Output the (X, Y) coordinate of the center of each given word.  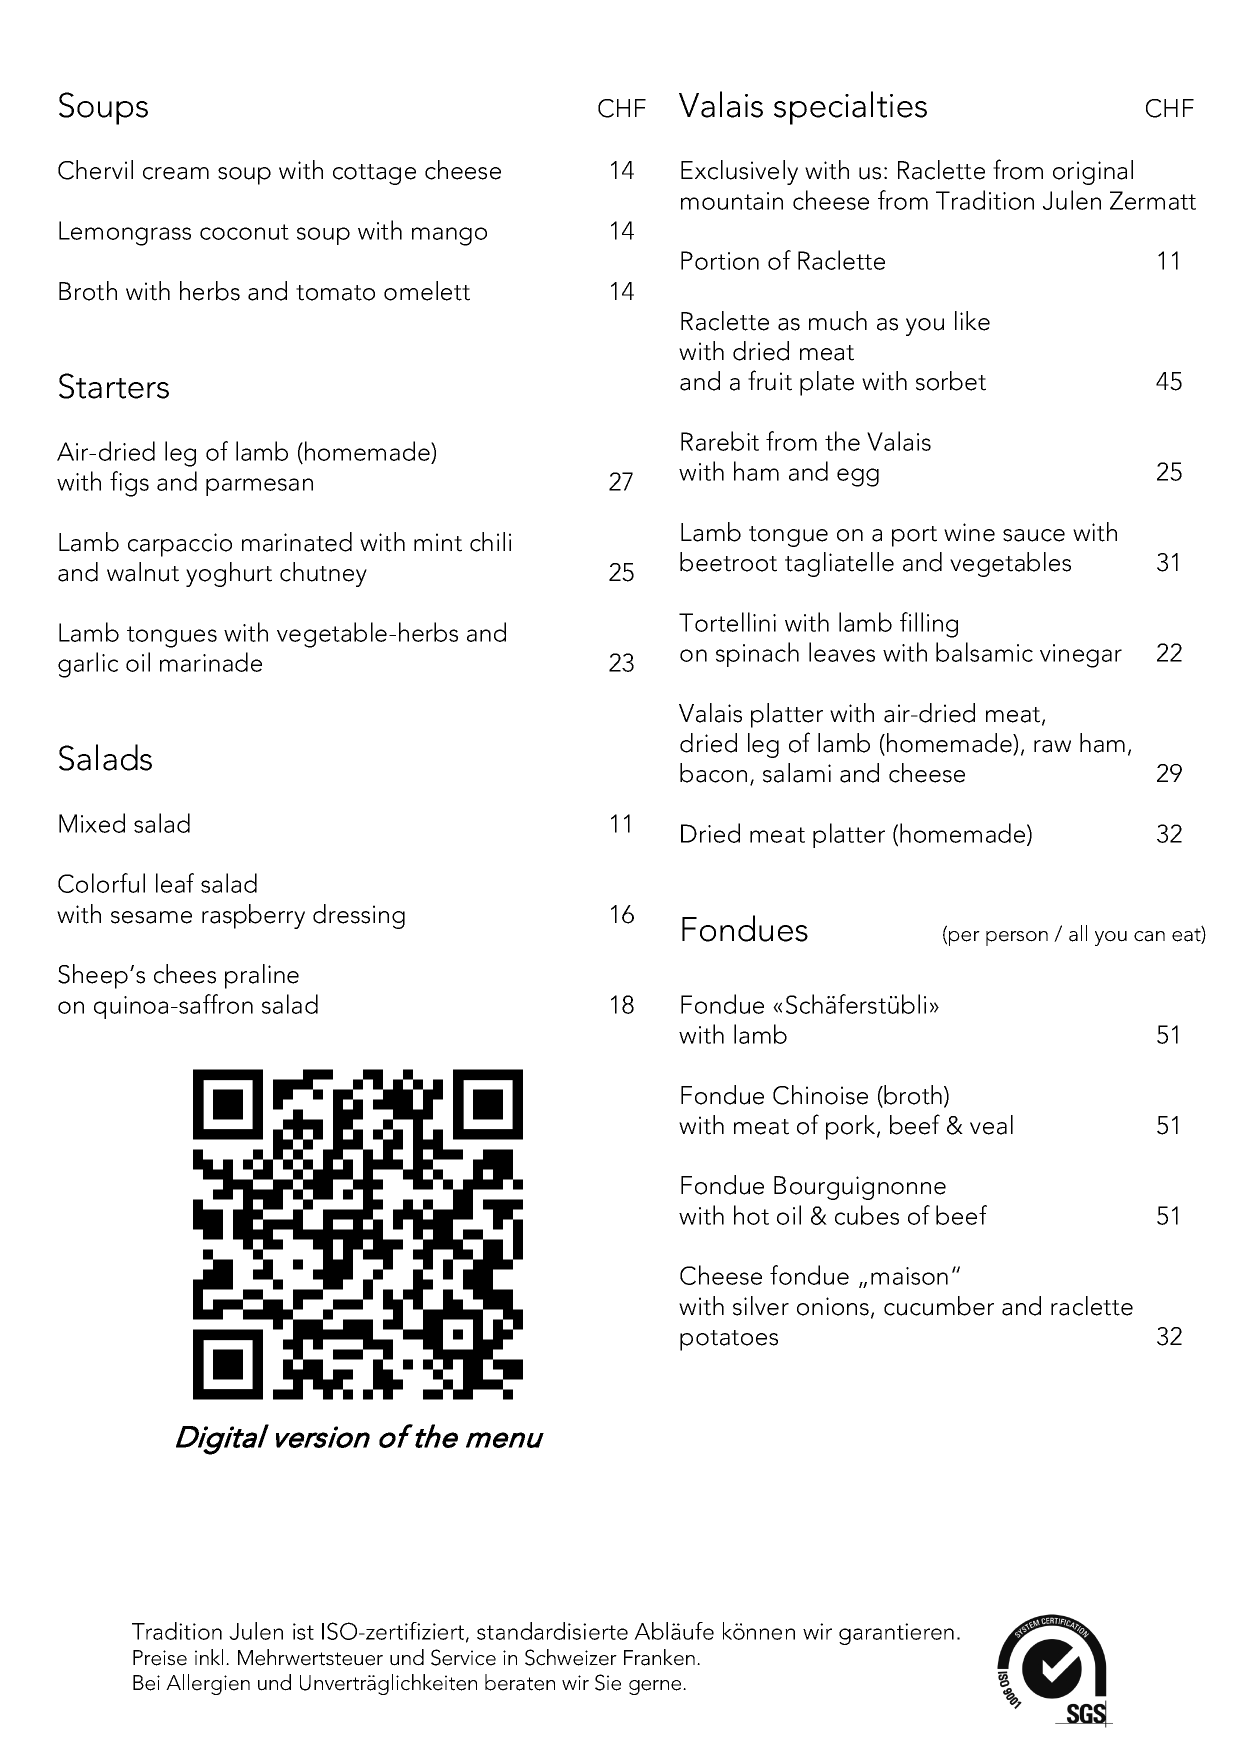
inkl (209, 1657)
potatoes (729, 1340)
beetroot (728, 562)
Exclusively (739, 172)
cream (176, 173)
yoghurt (229, 574)
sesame (151, 917)
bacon (713, 773)
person (1017, 938)
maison (909, 1276)
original (1093, 172)
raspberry (253, 916)
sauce (1034, 535)
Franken (659, 1657)
